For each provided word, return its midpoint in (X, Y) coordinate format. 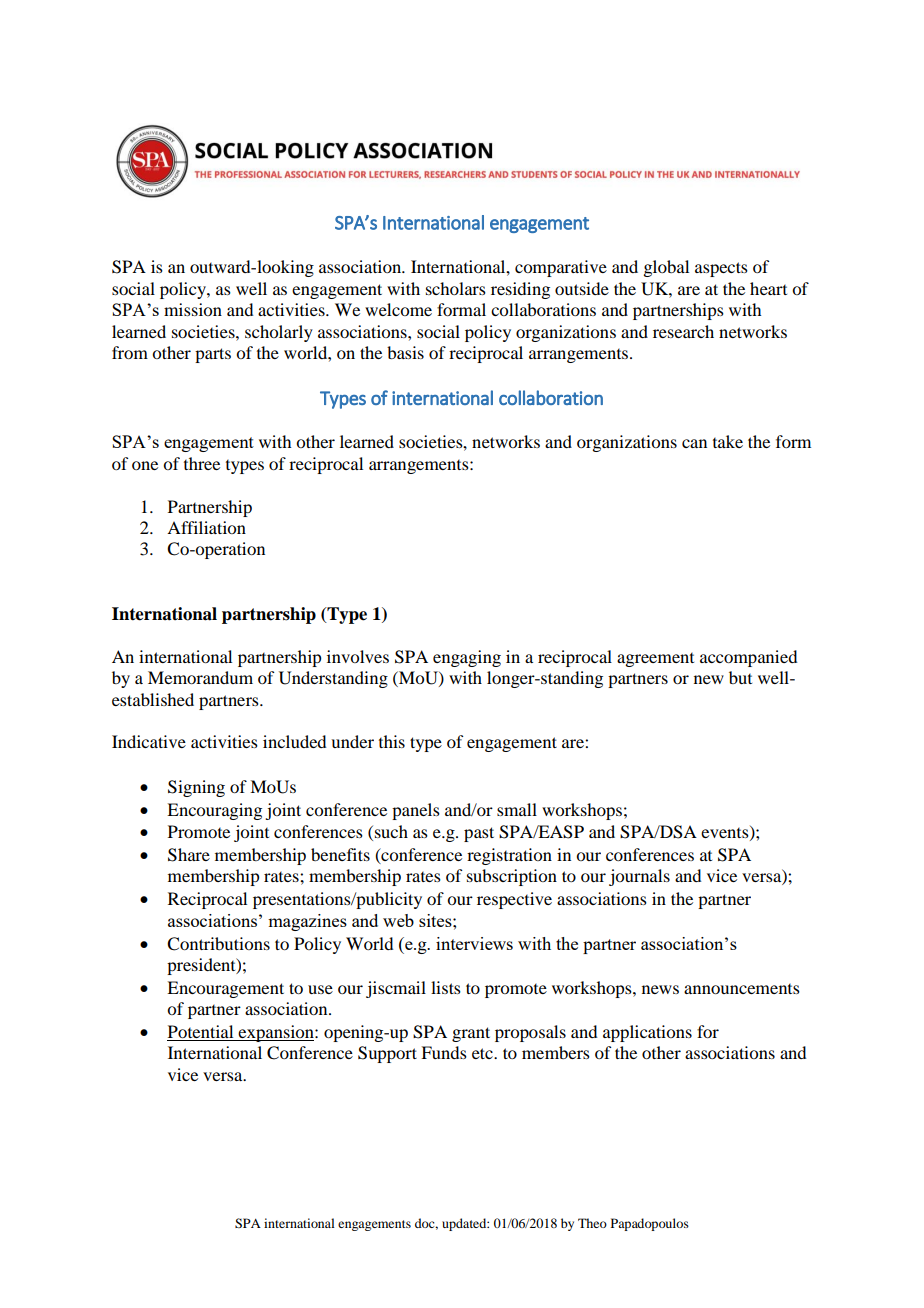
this (392, 741)
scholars (456, 288)
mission (193, 309)
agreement (655, 660)
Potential (201, 1033)
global (666, 268)
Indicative (149, 741)
